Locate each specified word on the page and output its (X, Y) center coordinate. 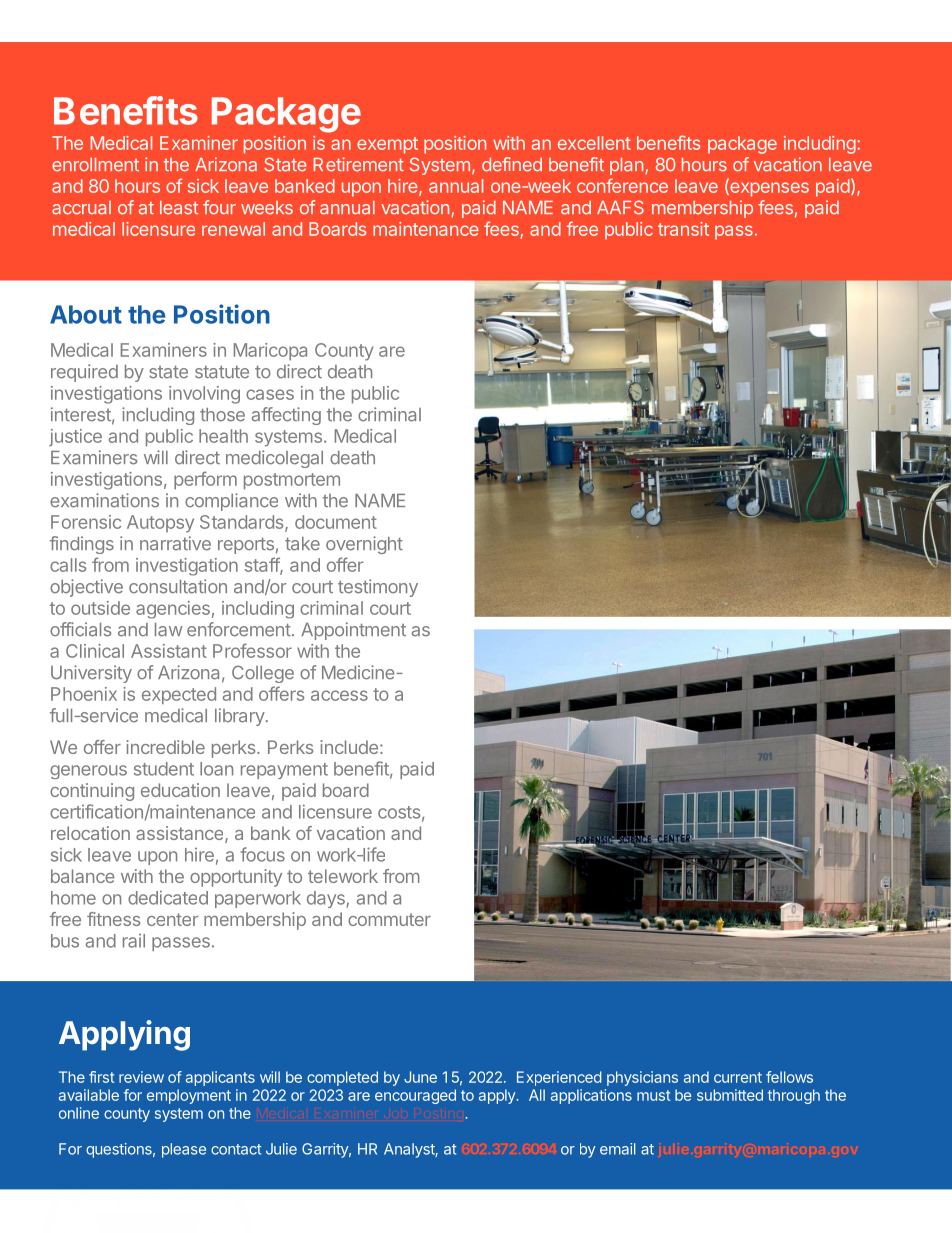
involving (204, 395)
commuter (389, 919)
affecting (286, 416)
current (738, 1077)
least (179, 208)
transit (683, 229)
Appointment (353, 631)
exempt (387, 145)
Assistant (169, 651)
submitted (730, 1095)
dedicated (168, 897)
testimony (378, 588)
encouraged (415, 1096)
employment (189, 1096)
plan (626, 166)
